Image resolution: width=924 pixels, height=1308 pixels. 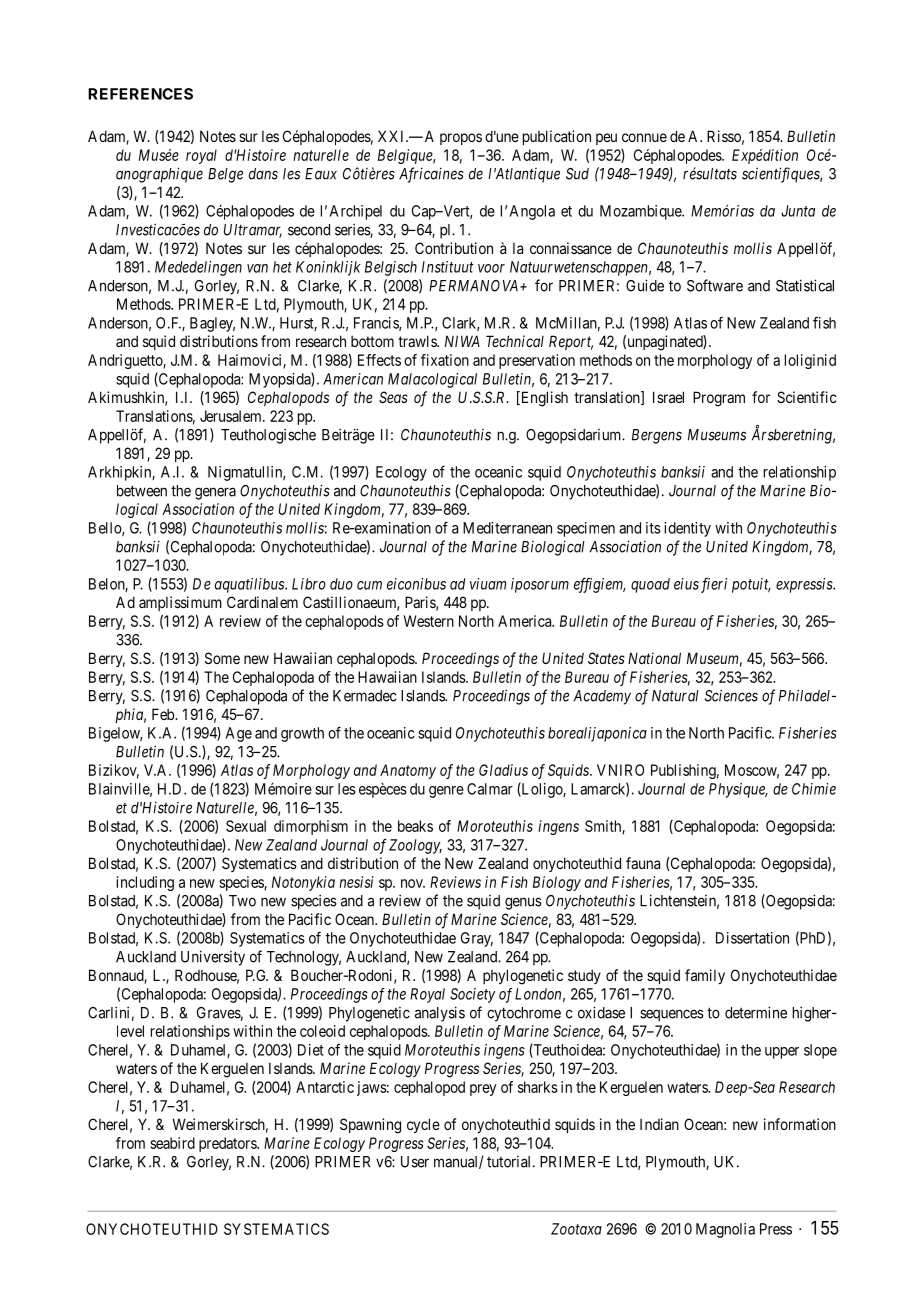 I want to click on Western, so click(x=429, y=621).
